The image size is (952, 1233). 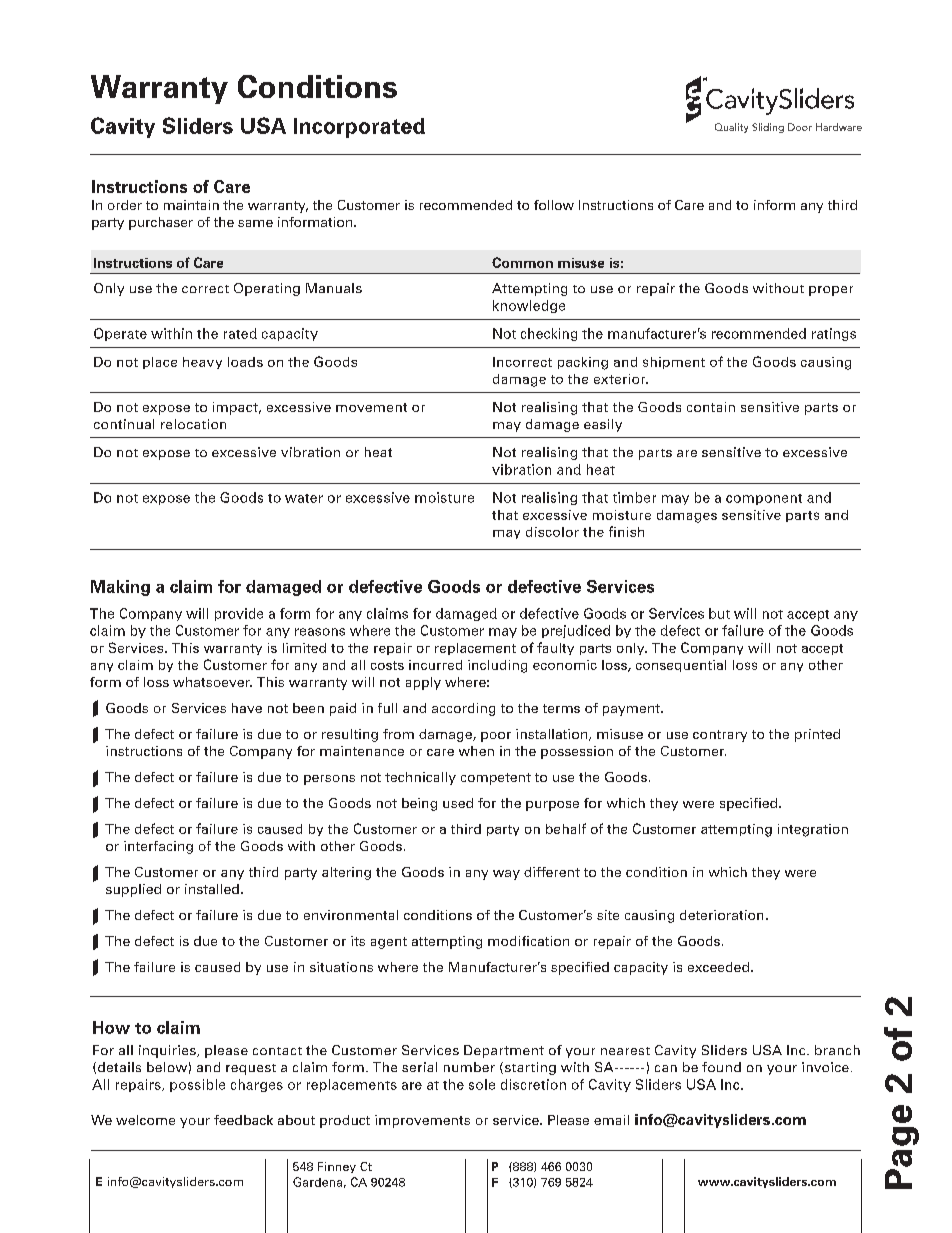 What do you see at coordinates (212, 682) in the page?
I see `whatsoever` at bounding box center [212, 682].
